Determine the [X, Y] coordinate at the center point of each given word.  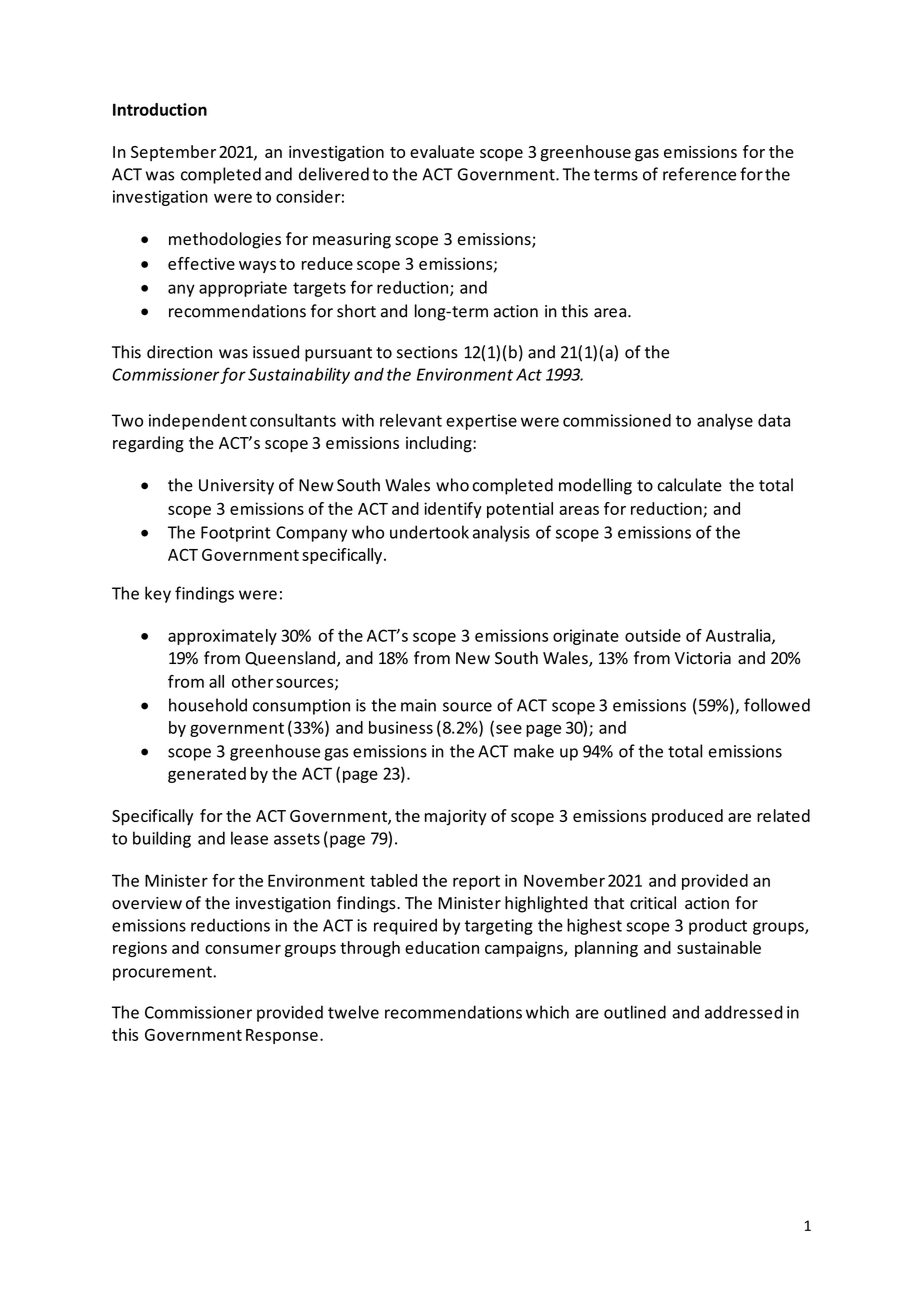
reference [699, 174]
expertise [481, 422]
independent [198, 422]
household [208, 705]
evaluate [442, 151]
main [418, 705]
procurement [163, 973]
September [173, 153]
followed [777, 705]
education [442, 947]
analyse [725, 422]
